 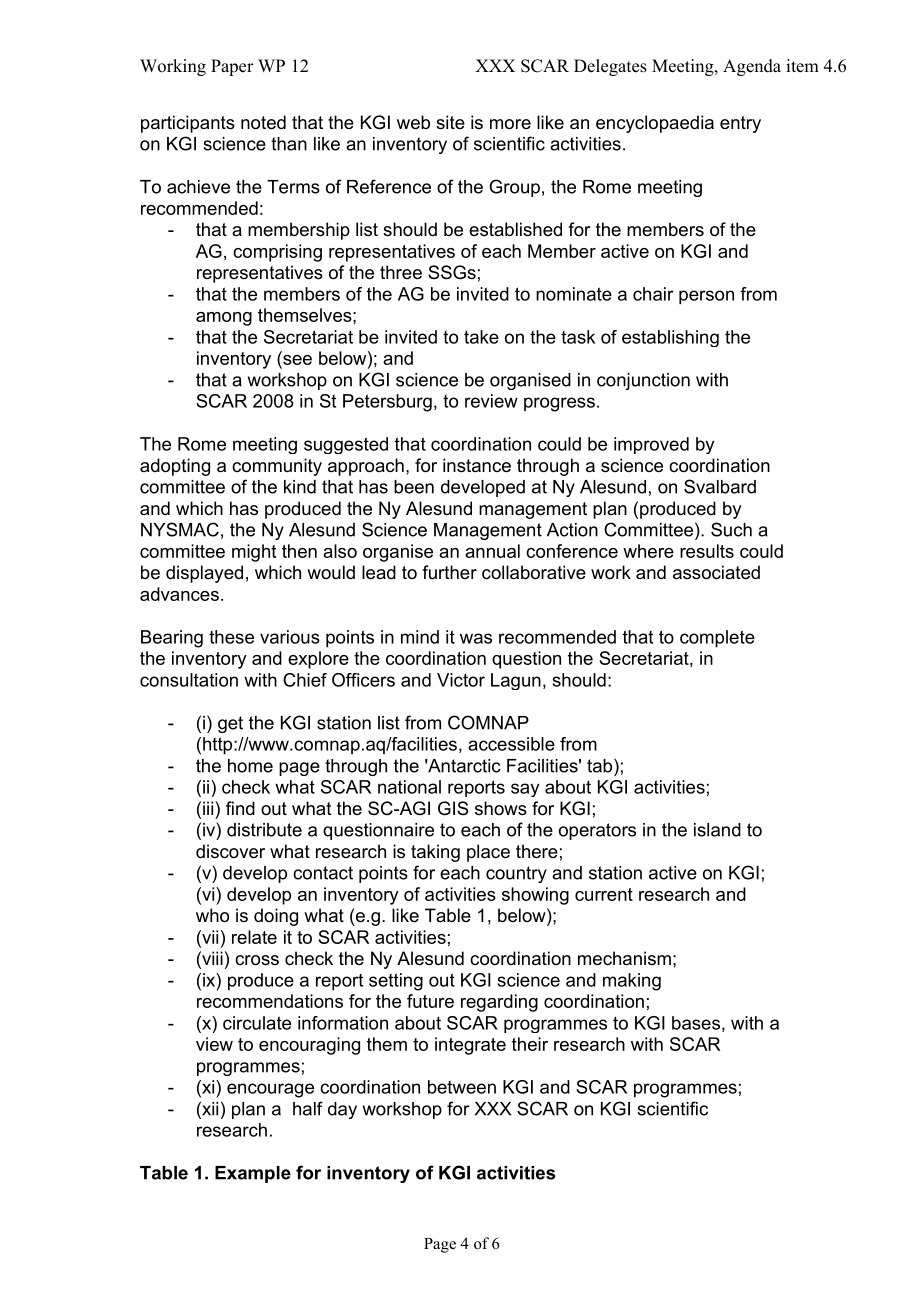 What do you see at coordinates (263, 122) in the screenshot?
I see `noted` at bounding box center [263, 122].
